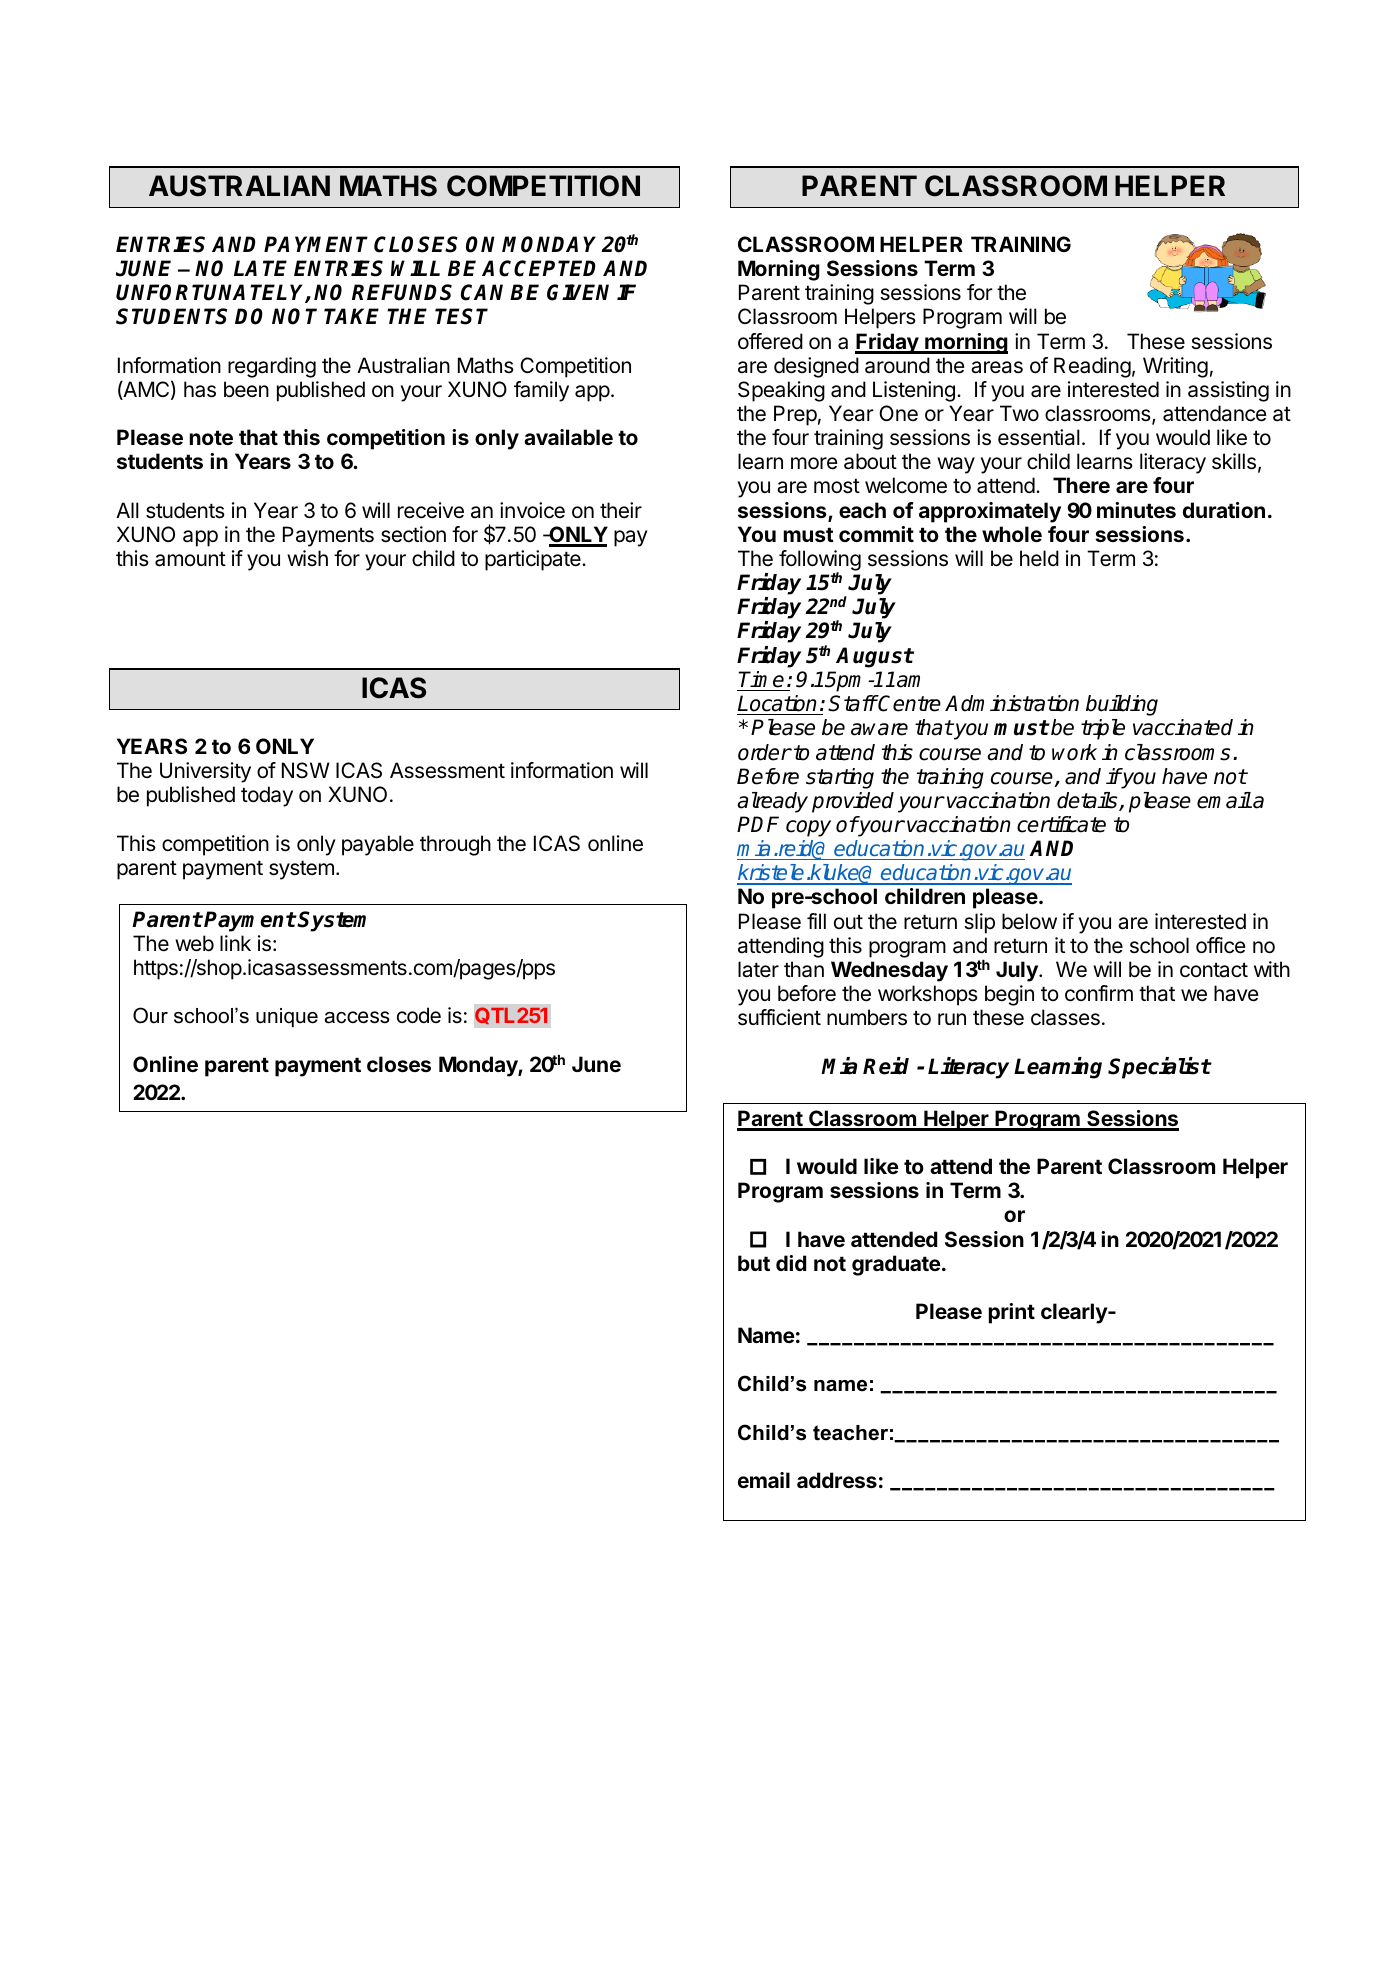 The height and width of the screenshot is (1967, 1391). I want to click on minutes, so click(1136, 510).
